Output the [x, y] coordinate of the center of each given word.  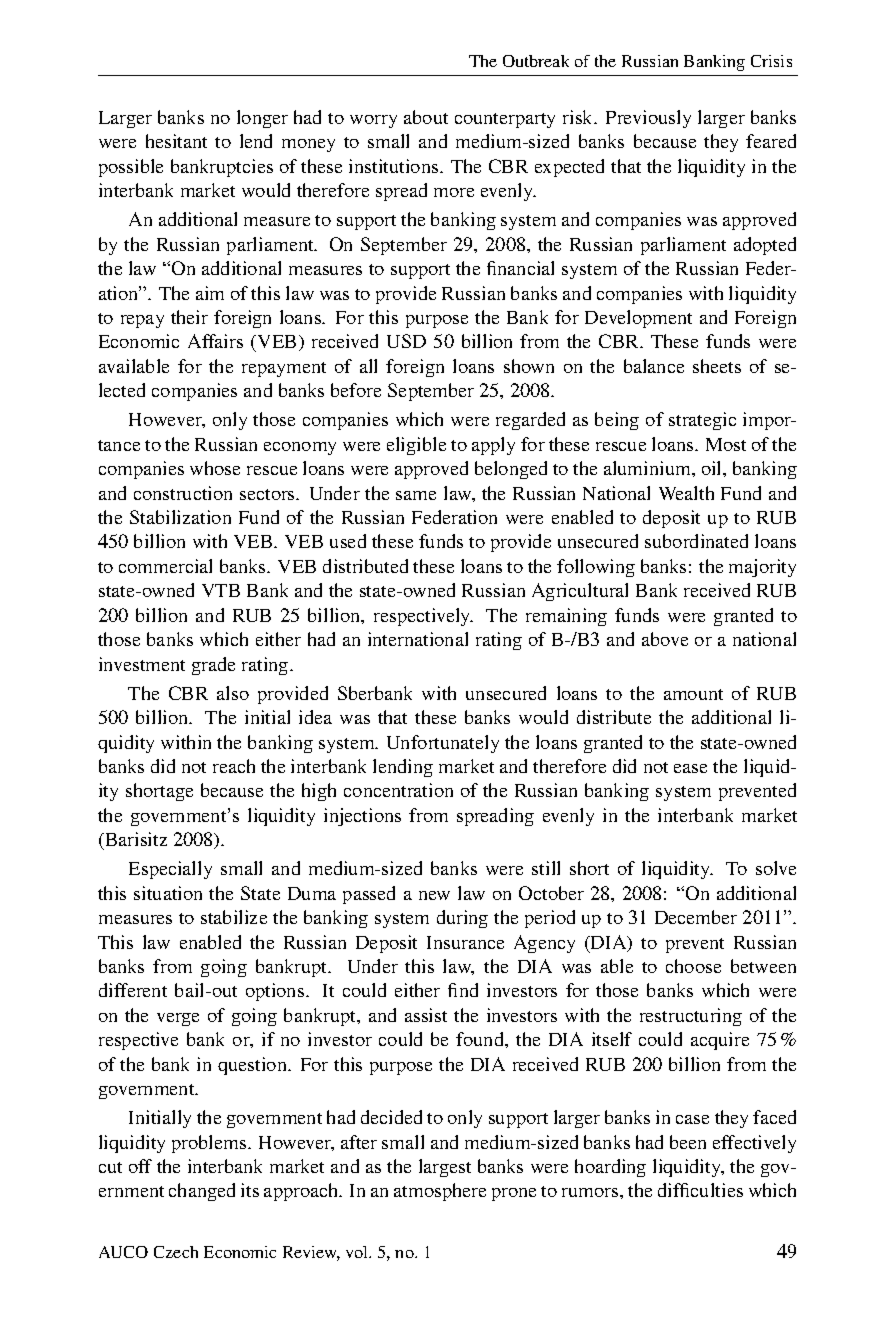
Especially [170, 870]
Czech [176, 1252]
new [434, 895]
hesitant [176, 141]
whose [215, 468]
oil [713, 468]
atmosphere [440, 1192]
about [426, 117]
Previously [648, 119]
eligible [416, 446]
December [696, 917]
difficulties [700, 1190]
